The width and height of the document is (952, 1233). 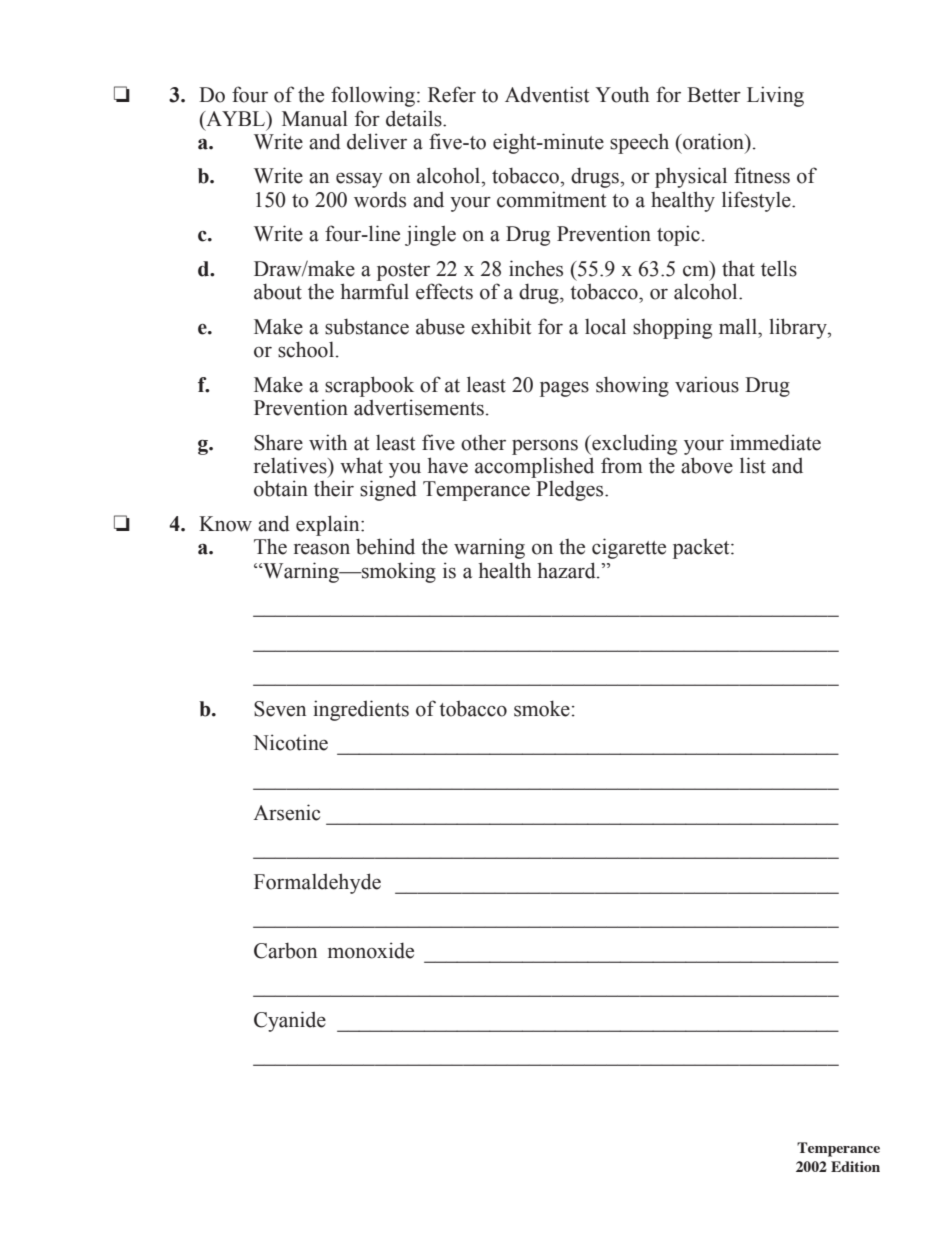 I want to click on Manual, so click(x=315, y=118).
